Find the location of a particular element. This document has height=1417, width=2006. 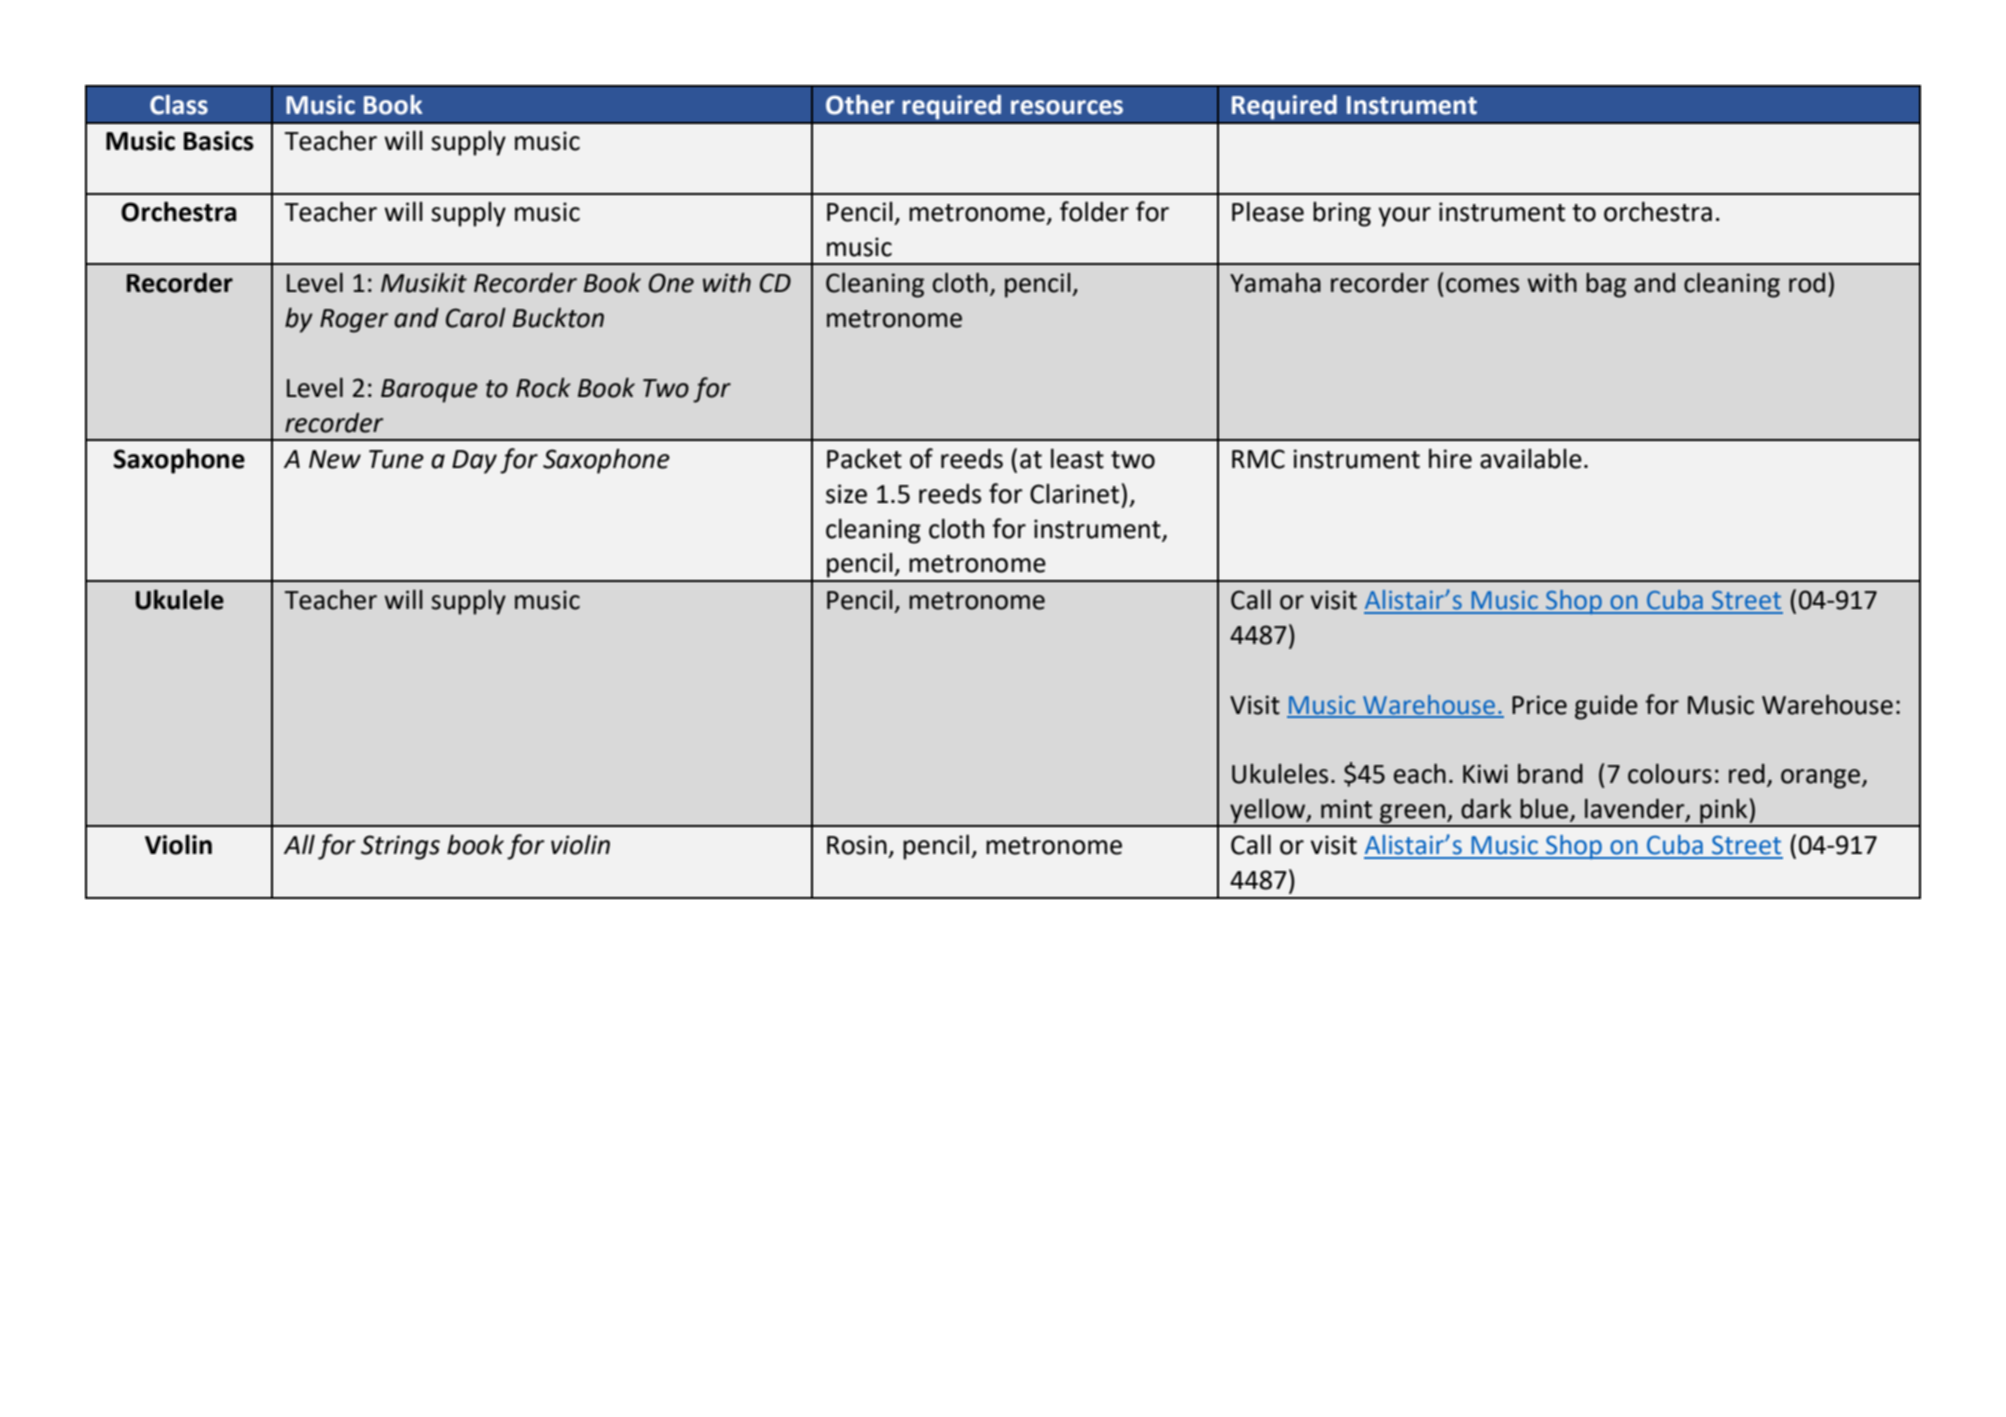

size is located at coordinates (846, 494).
